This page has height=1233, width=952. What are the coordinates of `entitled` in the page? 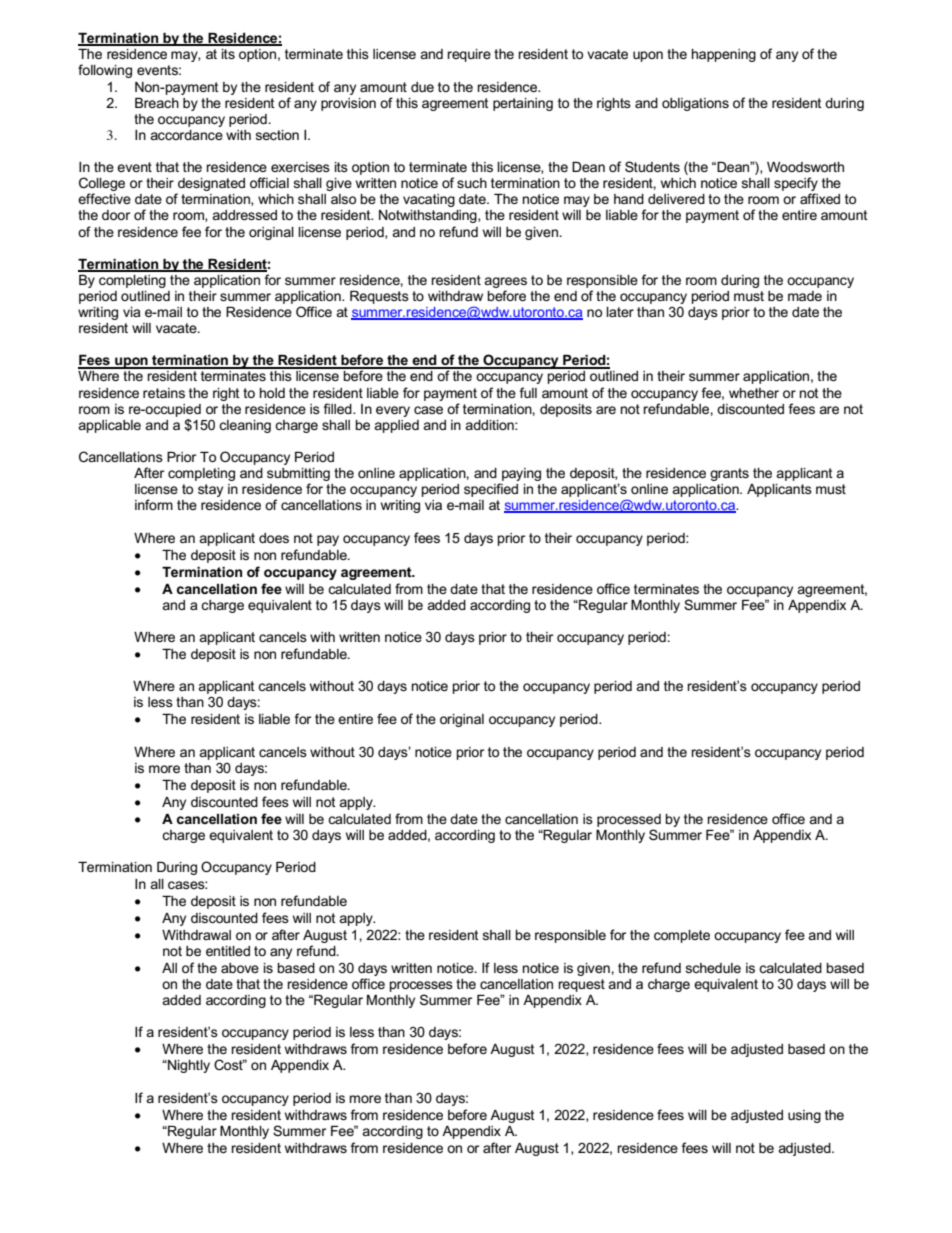 It's located at (228, 951).
